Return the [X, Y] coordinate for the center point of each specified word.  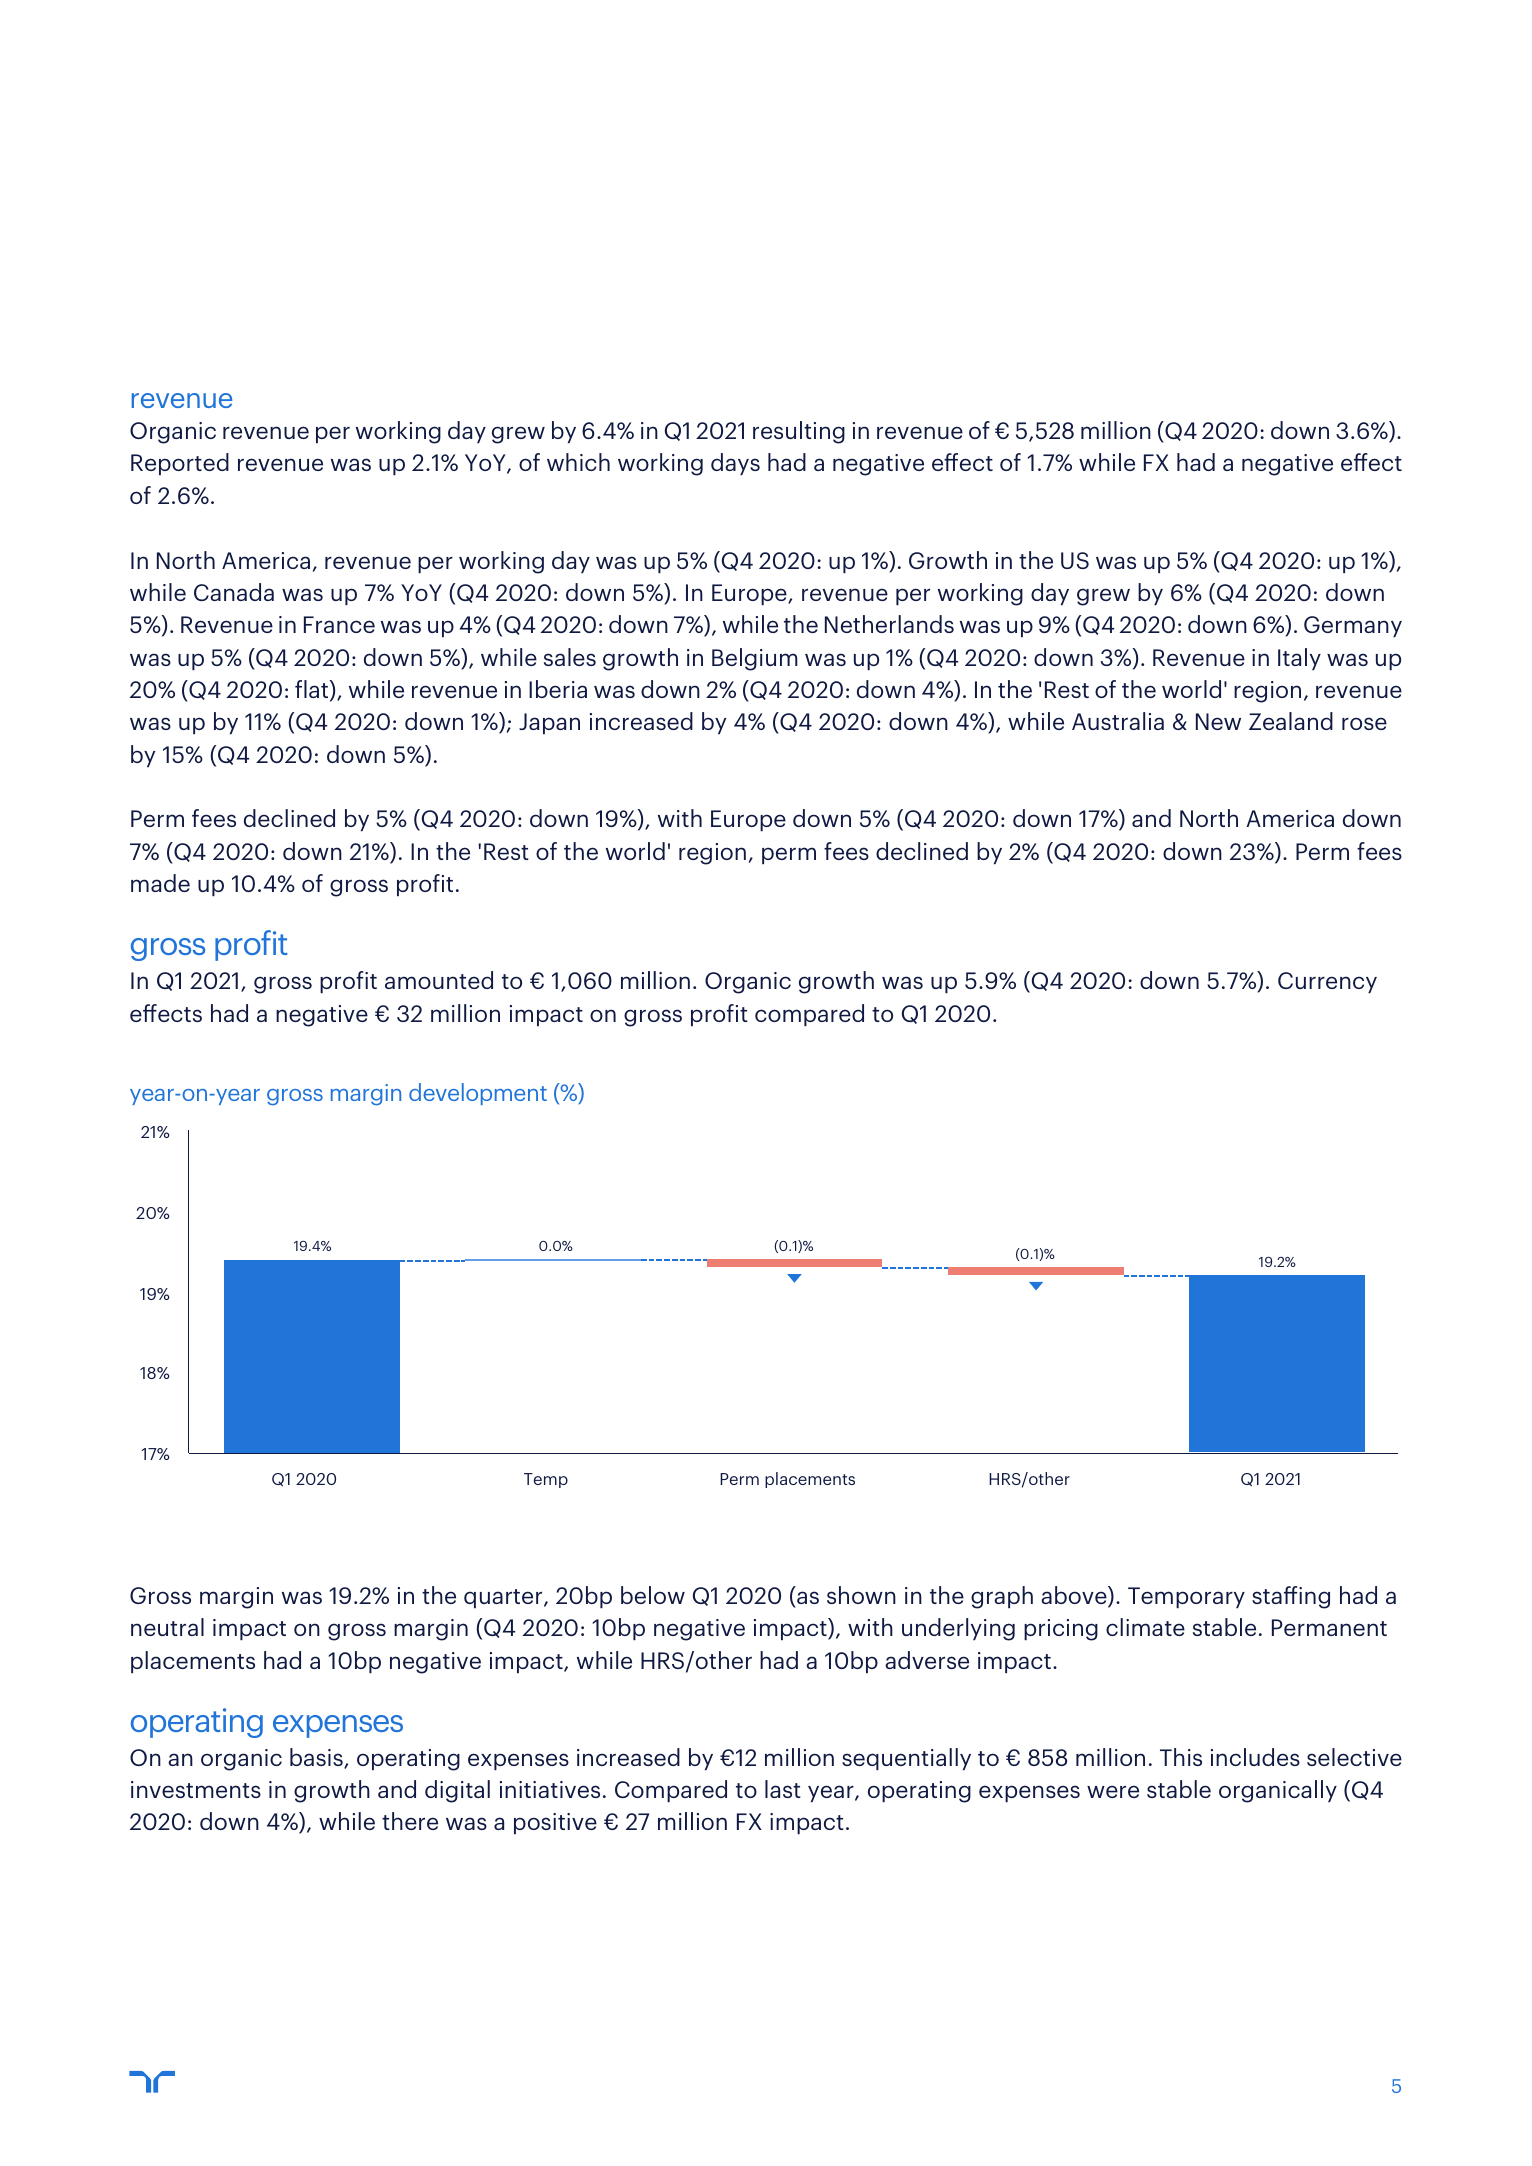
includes [1255, 1757]
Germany [1353, 626]
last [783, 1789]
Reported [180, 464]
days [735, 464]
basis [317, 1758]
